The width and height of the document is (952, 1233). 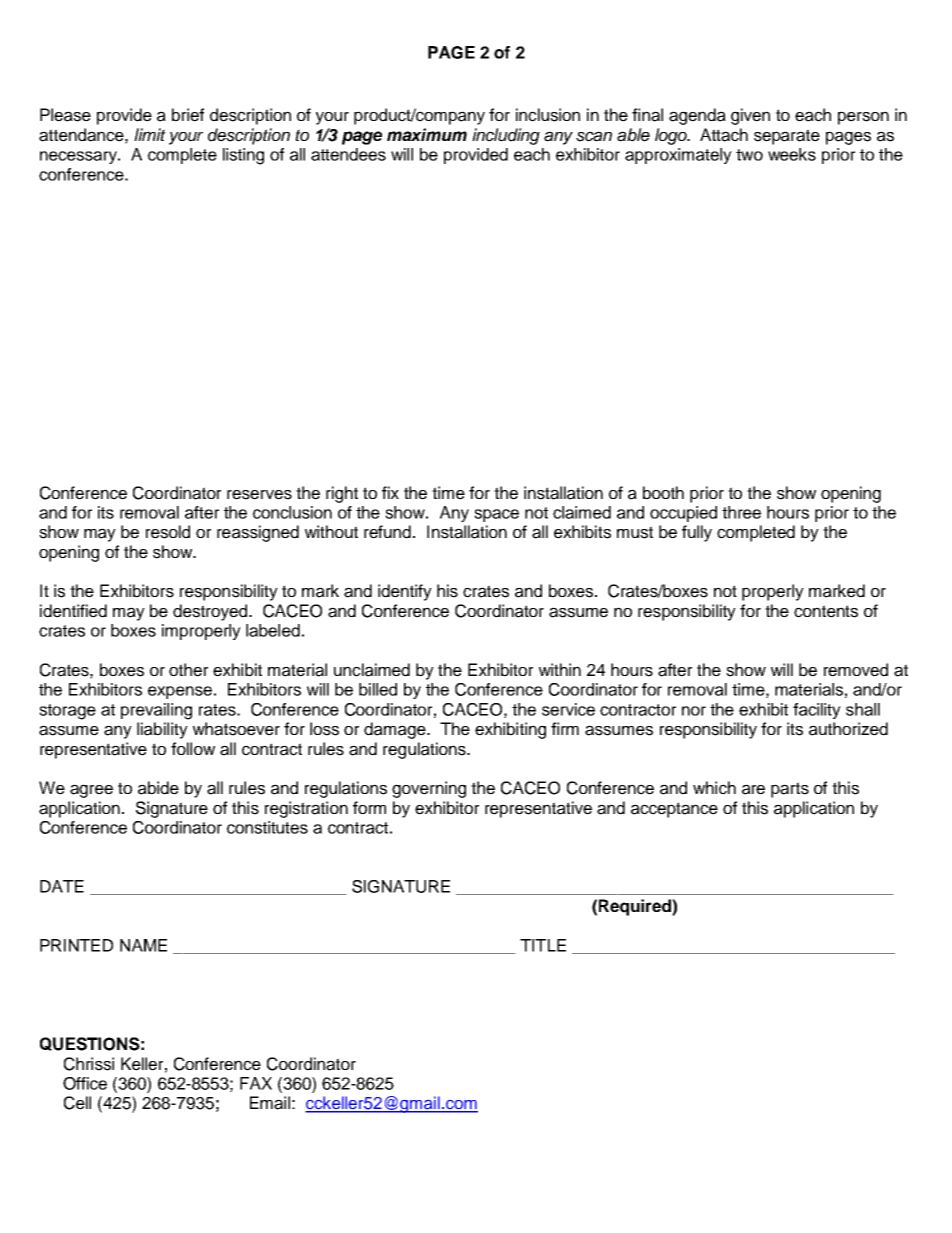 I want to click on reserves, so click(x=259, y=495).
